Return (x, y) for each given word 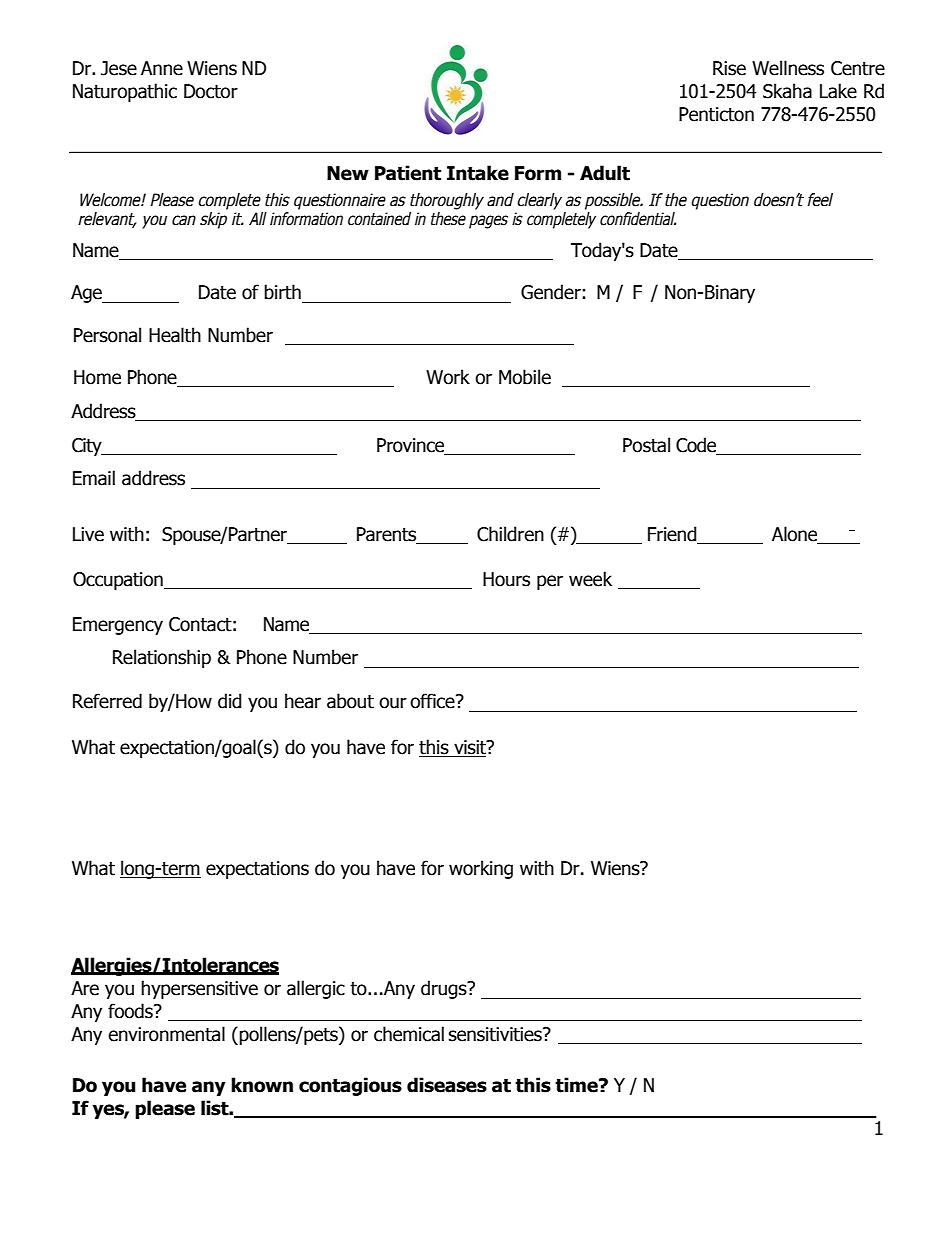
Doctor (211, 91)
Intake (478, 173)
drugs (445, 989)
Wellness (788, 68)
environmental (166, 1034)
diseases (447, 1085)
